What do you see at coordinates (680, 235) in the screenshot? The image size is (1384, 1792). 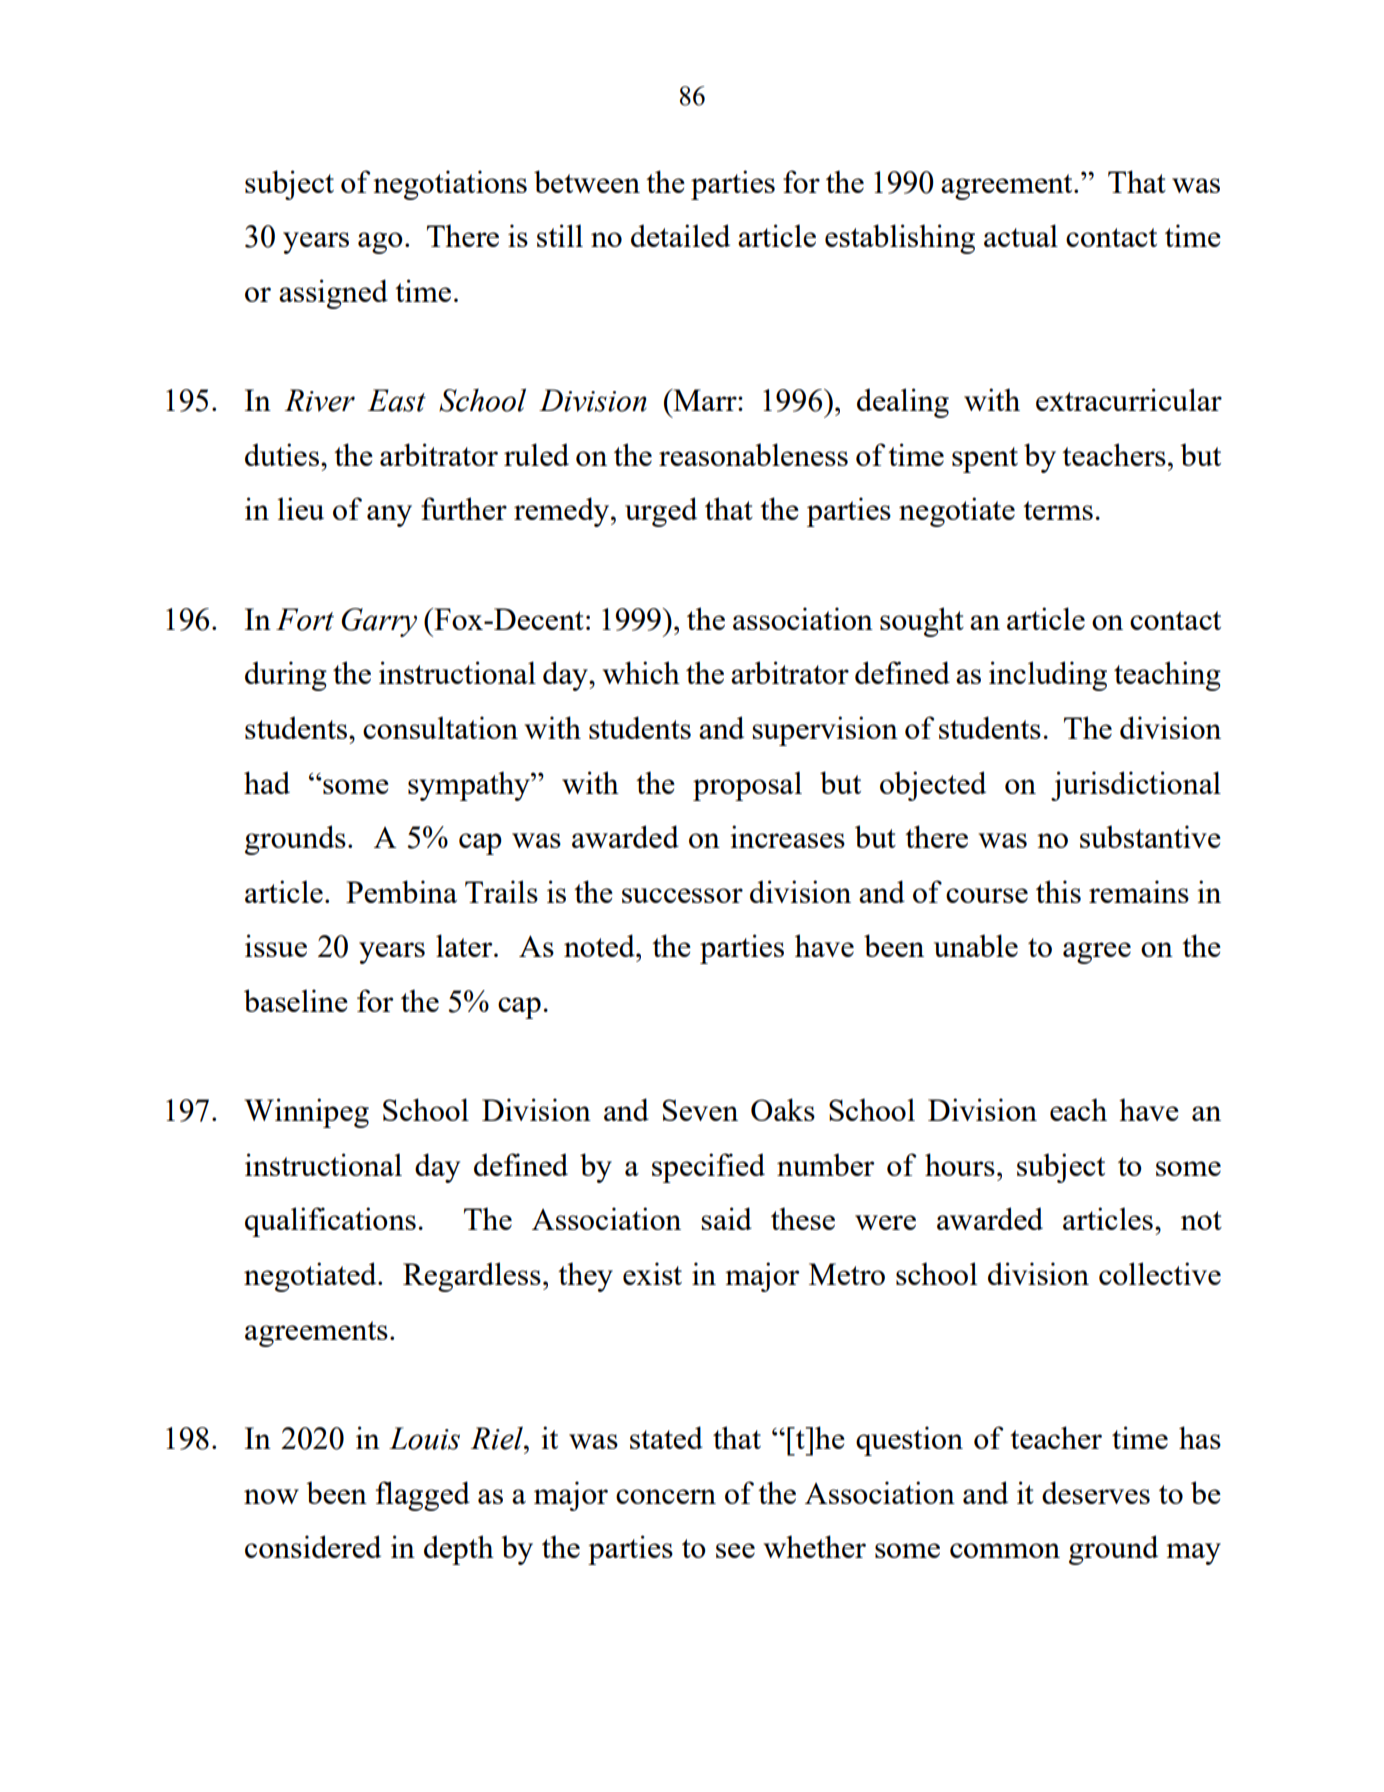 I see `detailed` at bounding box center [680, 235].
